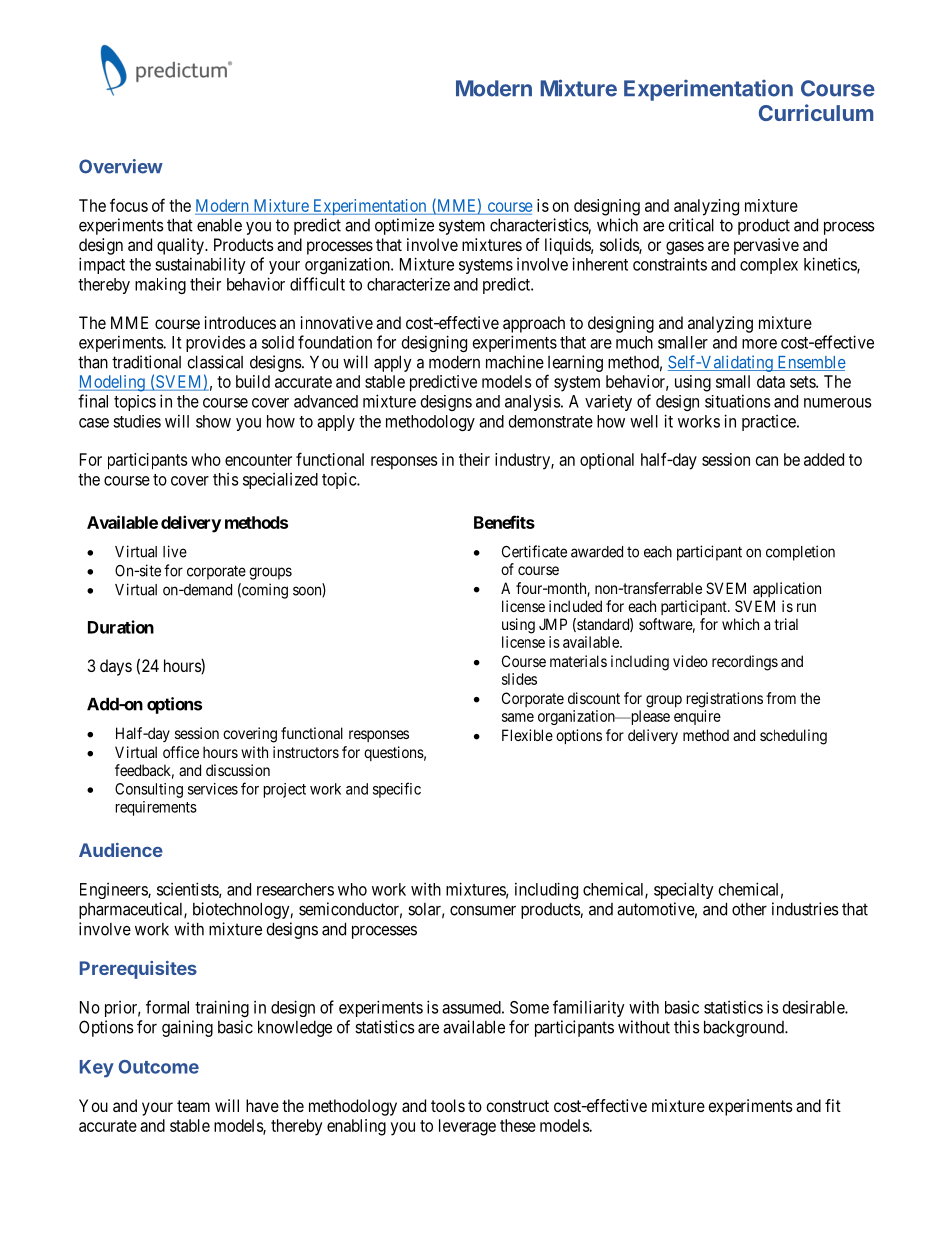  Describe the element at coordinates (193, 1106) in the image. I see `team` at that location.
